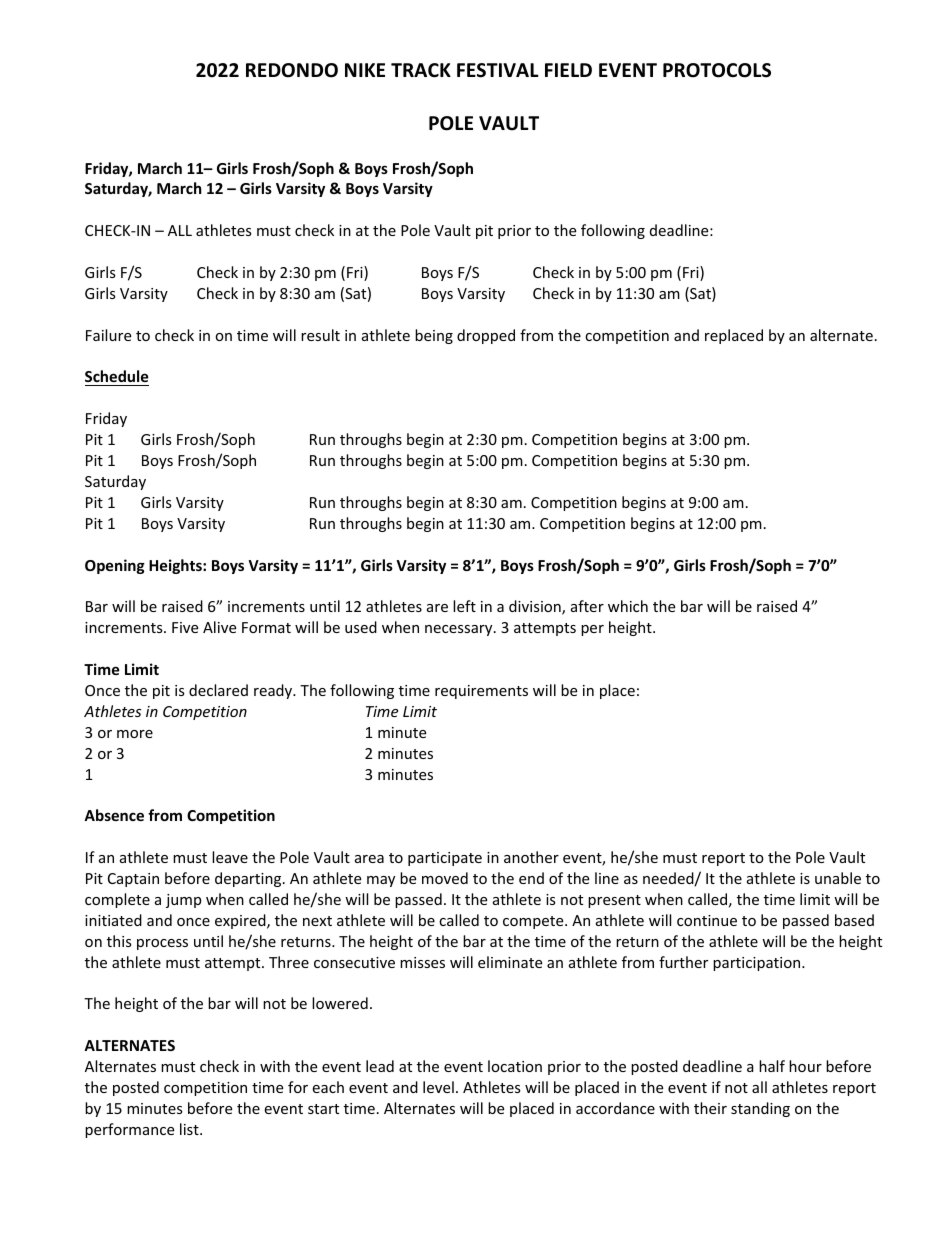 This screenshot has width=952, height=1233. I want to click on more, so click(135, 734).
